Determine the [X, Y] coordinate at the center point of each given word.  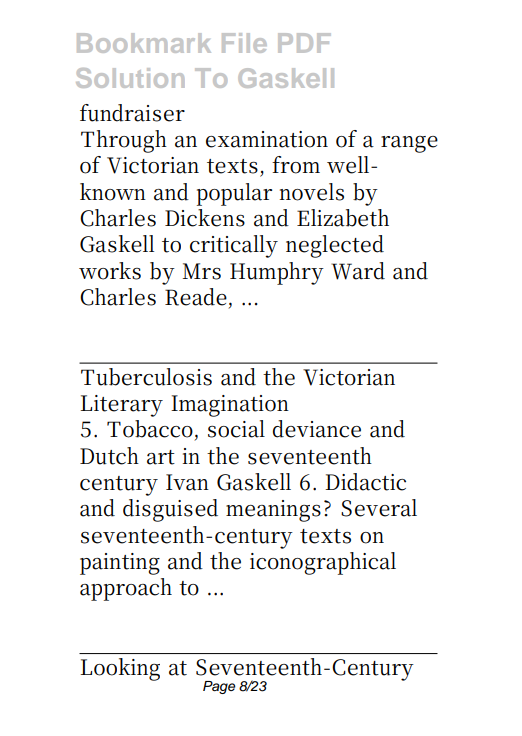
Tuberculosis [146, 377]
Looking [120, 669]
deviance [317, 429]
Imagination [230, 406]
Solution [130, 78]
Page [219, 687]
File [244, 43]
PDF [304, 43]
